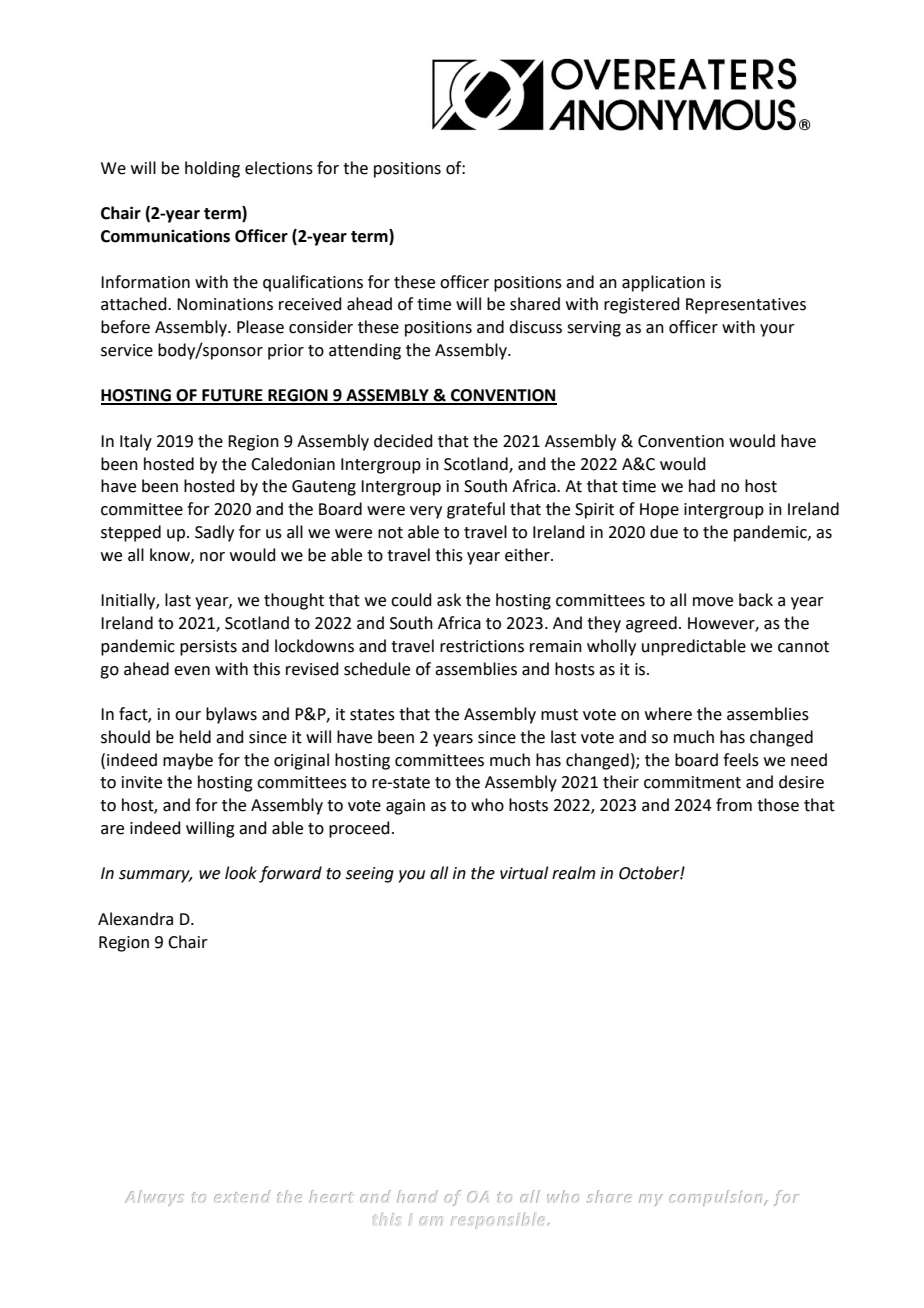 The width and height of the image is (924, 1308). I want to click on even, so click(192, 671).
